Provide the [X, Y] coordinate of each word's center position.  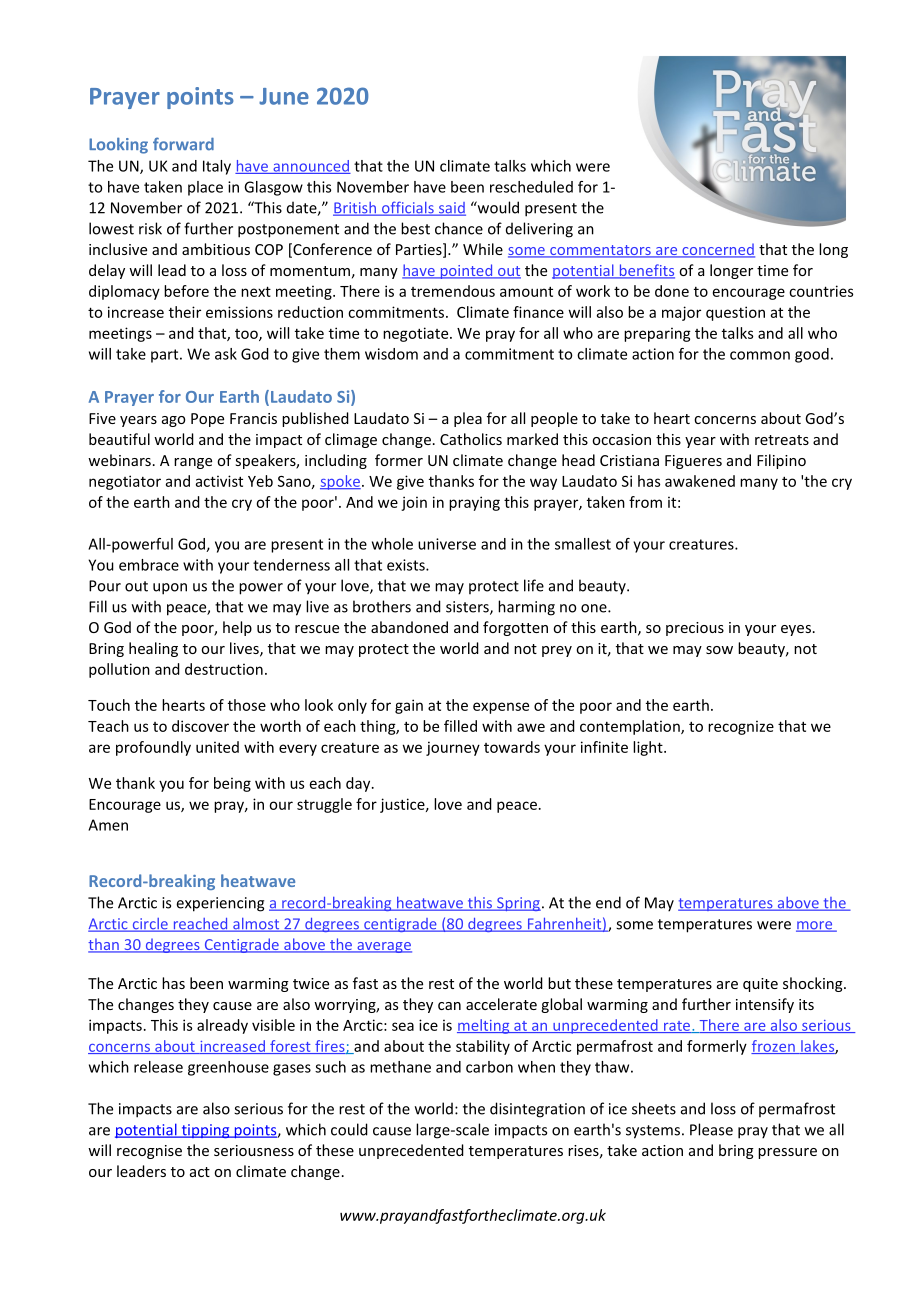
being [232, 784]
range [193, 463]
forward [183, 144]
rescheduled [531, 187]
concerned [717, 250]
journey [453, 748]
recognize [741, 727]
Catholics [471, 439]
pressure [787, 1153]
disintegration [537, 1110]
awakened [700, 481]
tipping [205, 1131]
